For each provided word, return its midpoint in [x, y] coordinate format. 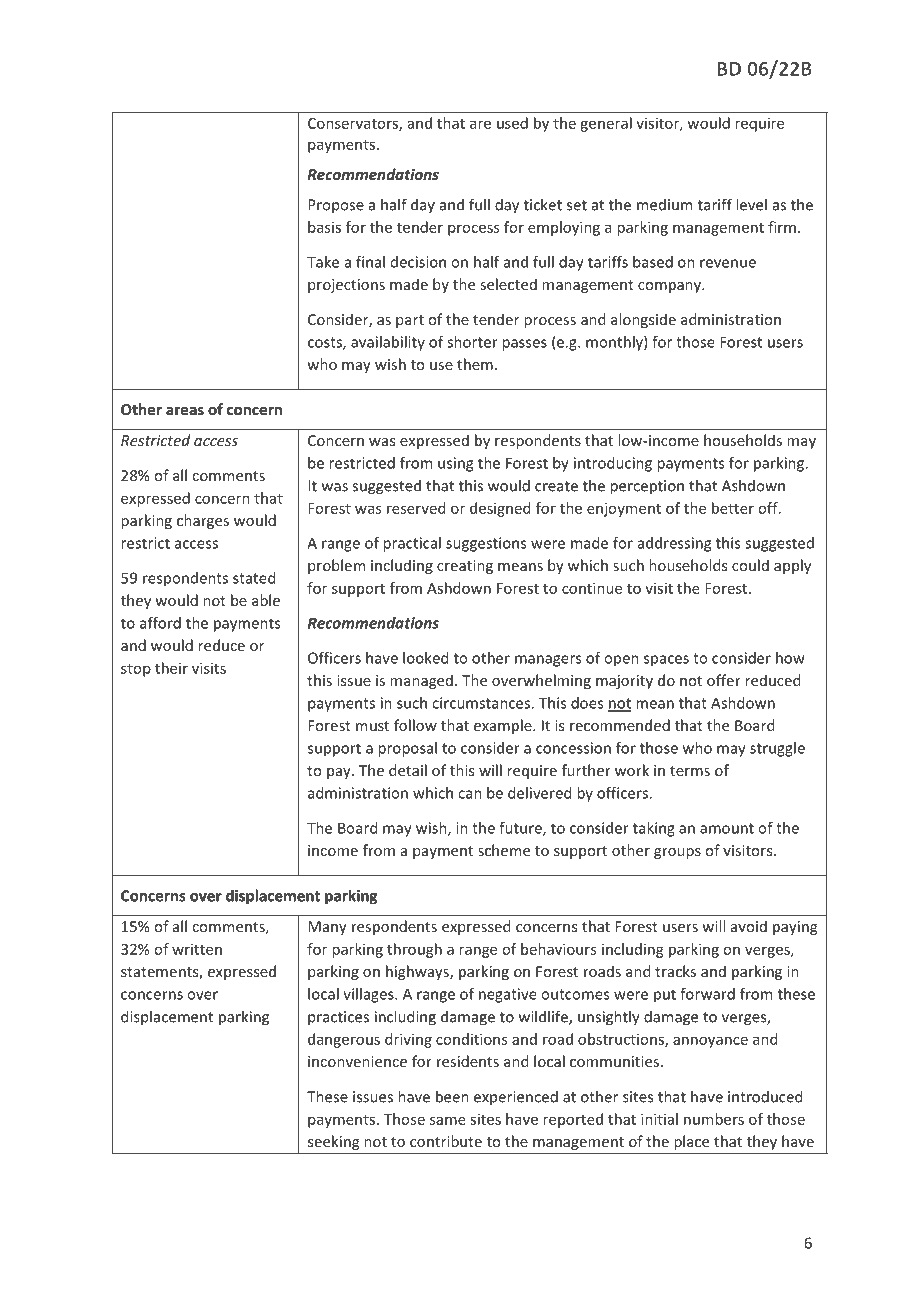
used [512, 123]
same [448, 1120]
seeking [333, 1142]
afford [160, 623]
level [751, 204]
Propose [336, 206]
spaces [666, 661]
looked [425, 658]
